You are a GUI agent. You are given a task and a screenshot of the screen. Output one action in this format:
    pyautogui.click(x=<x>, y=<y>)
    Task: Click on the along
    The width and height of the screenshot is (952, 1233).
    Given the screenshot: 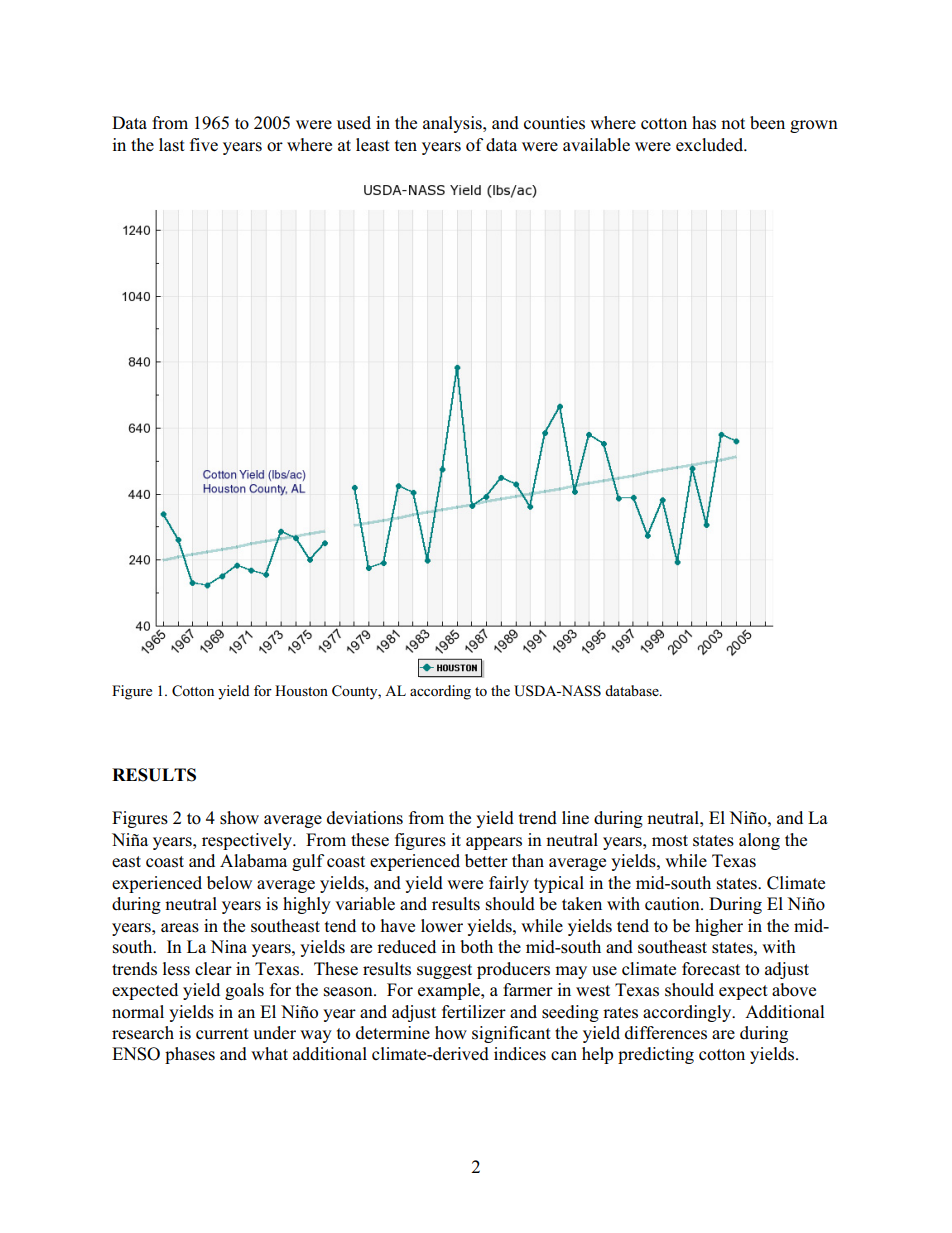 What is the action you would take?
    pyautogui.click(x=759, y=841)
